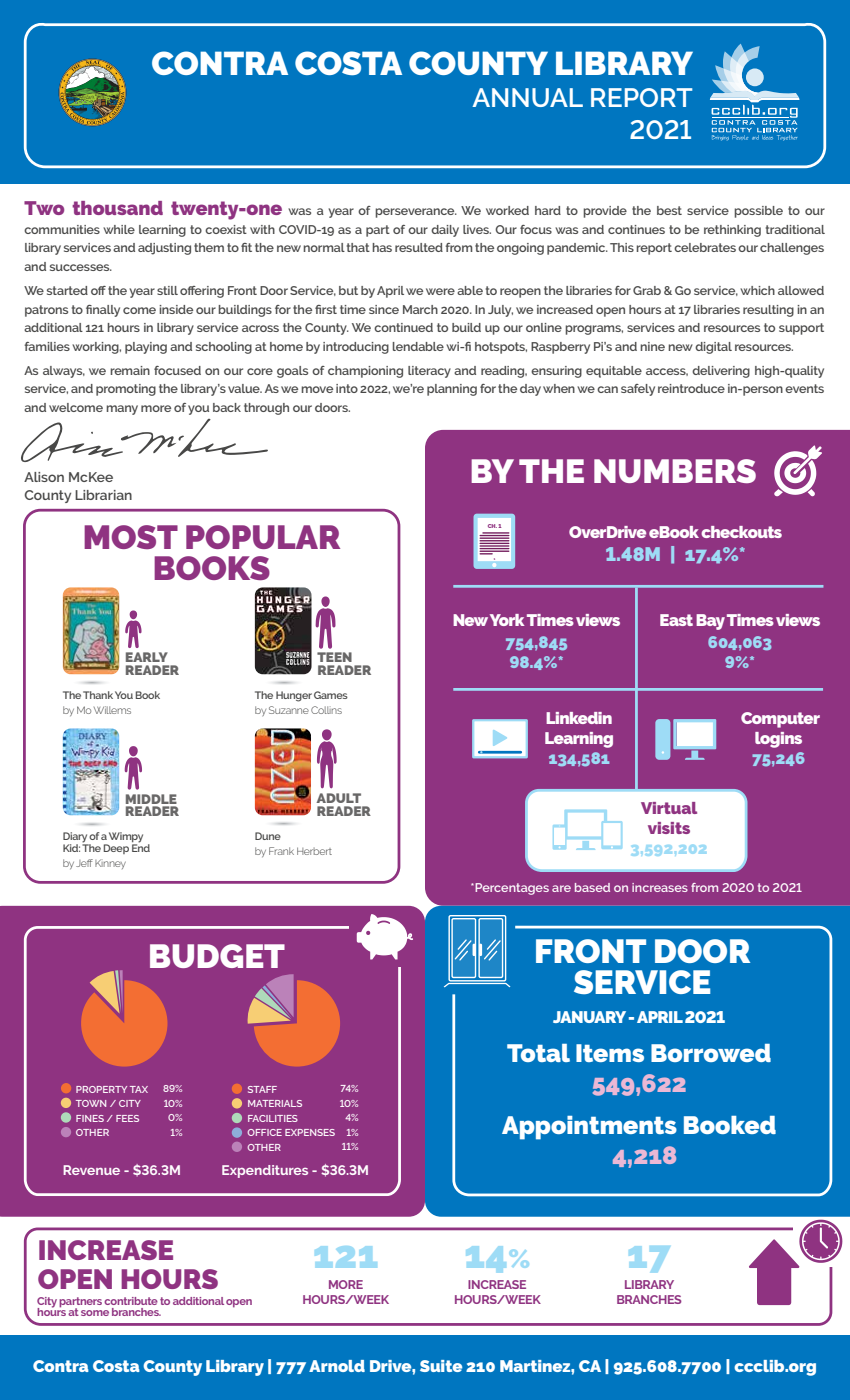 Image resolution: width=850 pixels, height=1400 pixels. Describe the element at coordinates (711, 1053) in the document. I see `Borrowed` at that location.
